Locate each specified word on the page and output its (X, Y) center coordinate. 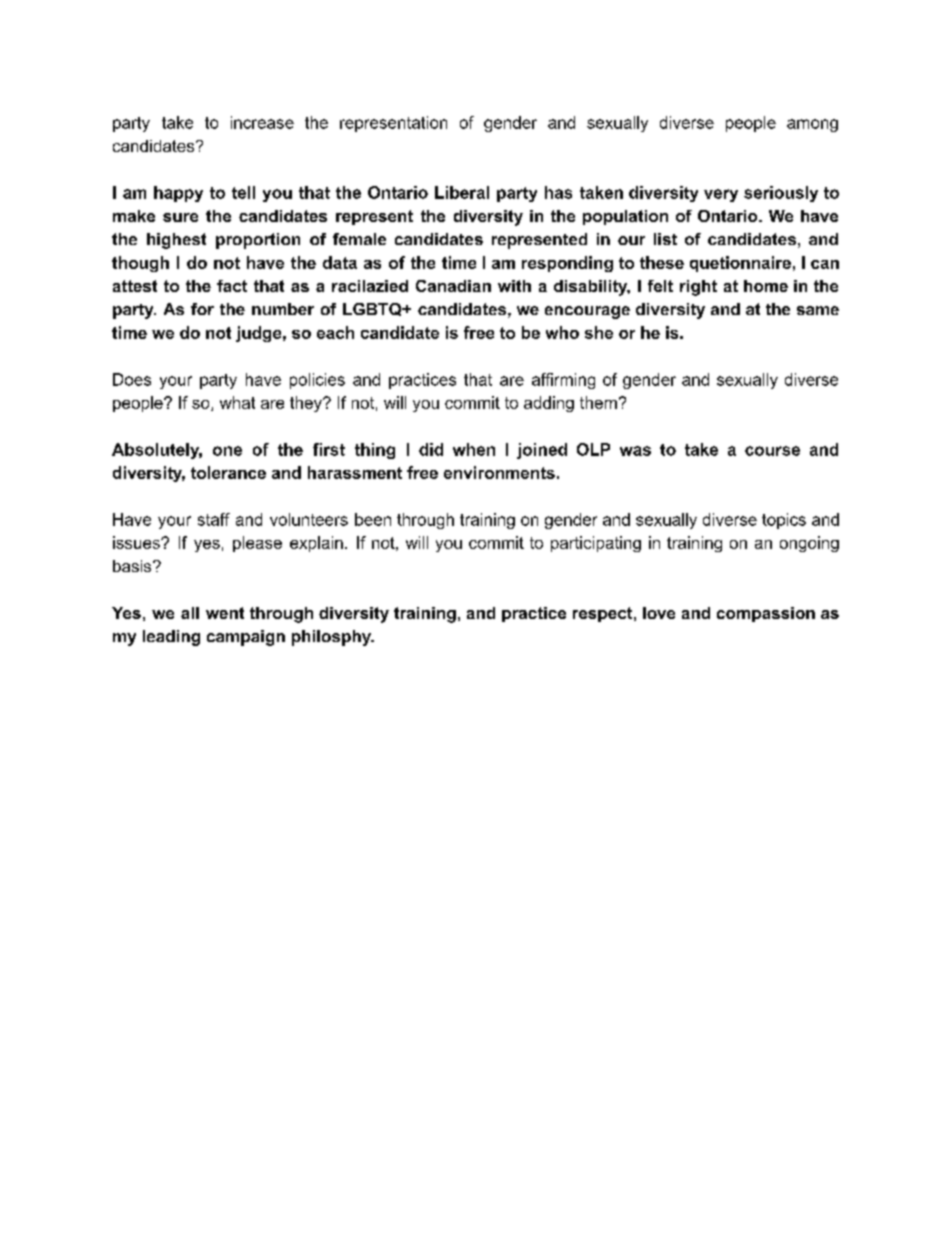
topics (784, 521)
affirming (563, 381)
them (598, 402)
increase (262, 122)
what (237, 402)
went (225, 613)
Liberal (462, 192)
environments (499, 472)
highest (176, 241)
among (812, 125)
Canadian (453, 286)
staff (214, 519)
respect (604, 614)
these (662, 262)
